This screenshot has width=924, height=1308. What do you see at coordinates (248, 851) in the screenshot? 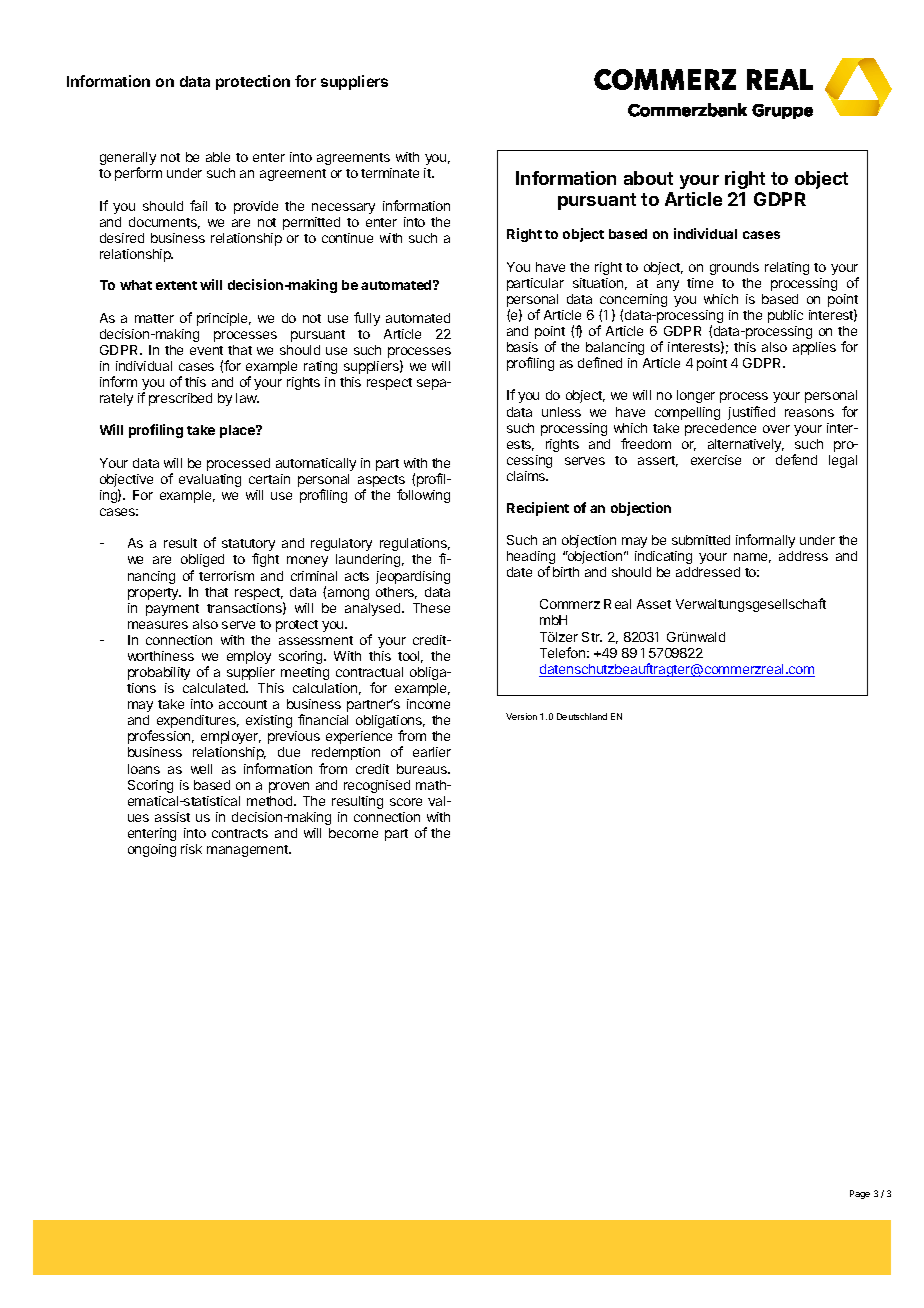
I see `management` at bounding box center [248, 851].
